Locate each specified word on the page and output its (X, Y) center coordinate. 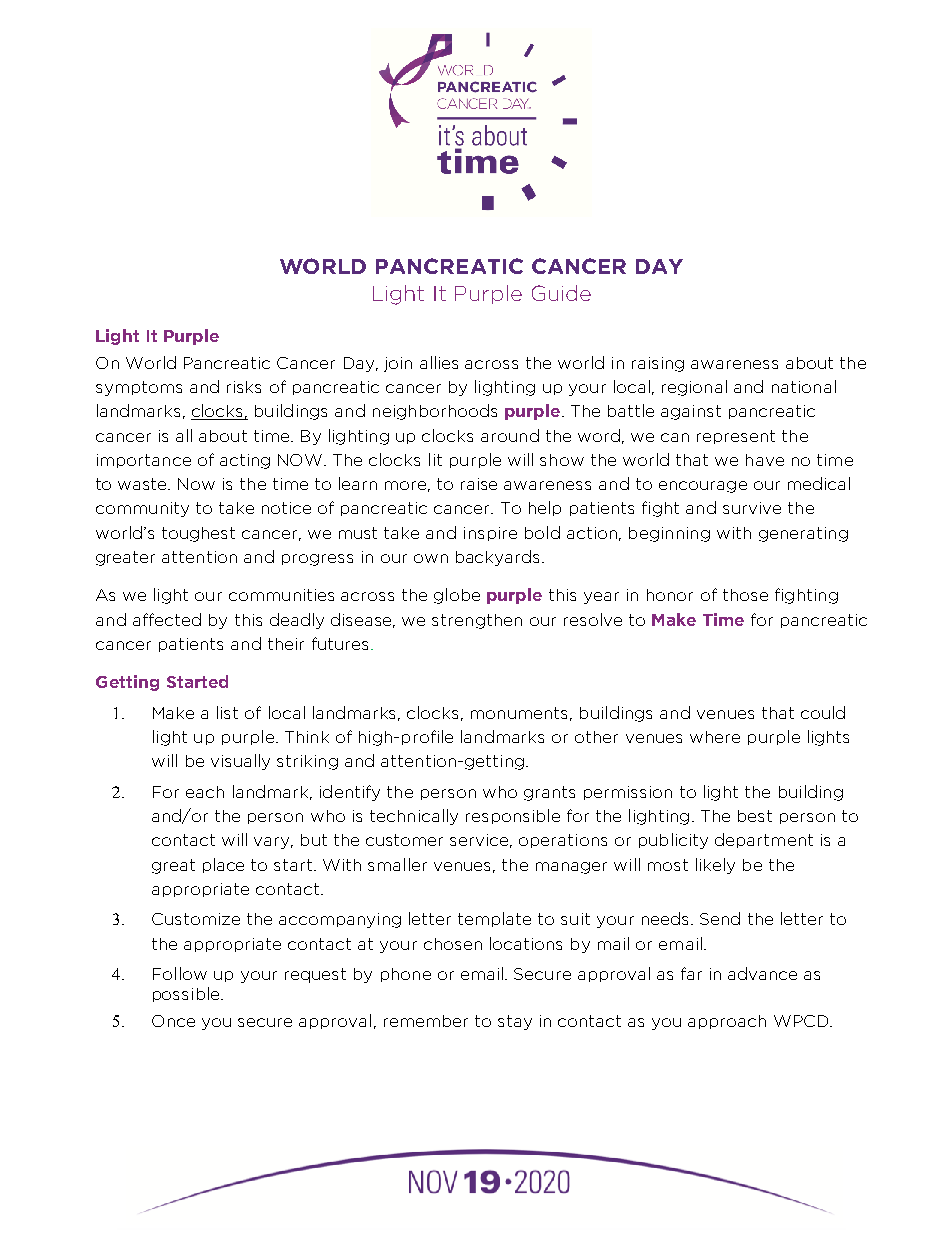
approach (727, 1022)
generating (803, 534)
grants (549, 793)
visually (240, 762)
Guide (561, 293)
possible (187, 994)
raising (658, 364)
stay (515, 1022)
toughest (198, 534)
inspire (490, 534)
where (715, 737)
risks (244, 387)
